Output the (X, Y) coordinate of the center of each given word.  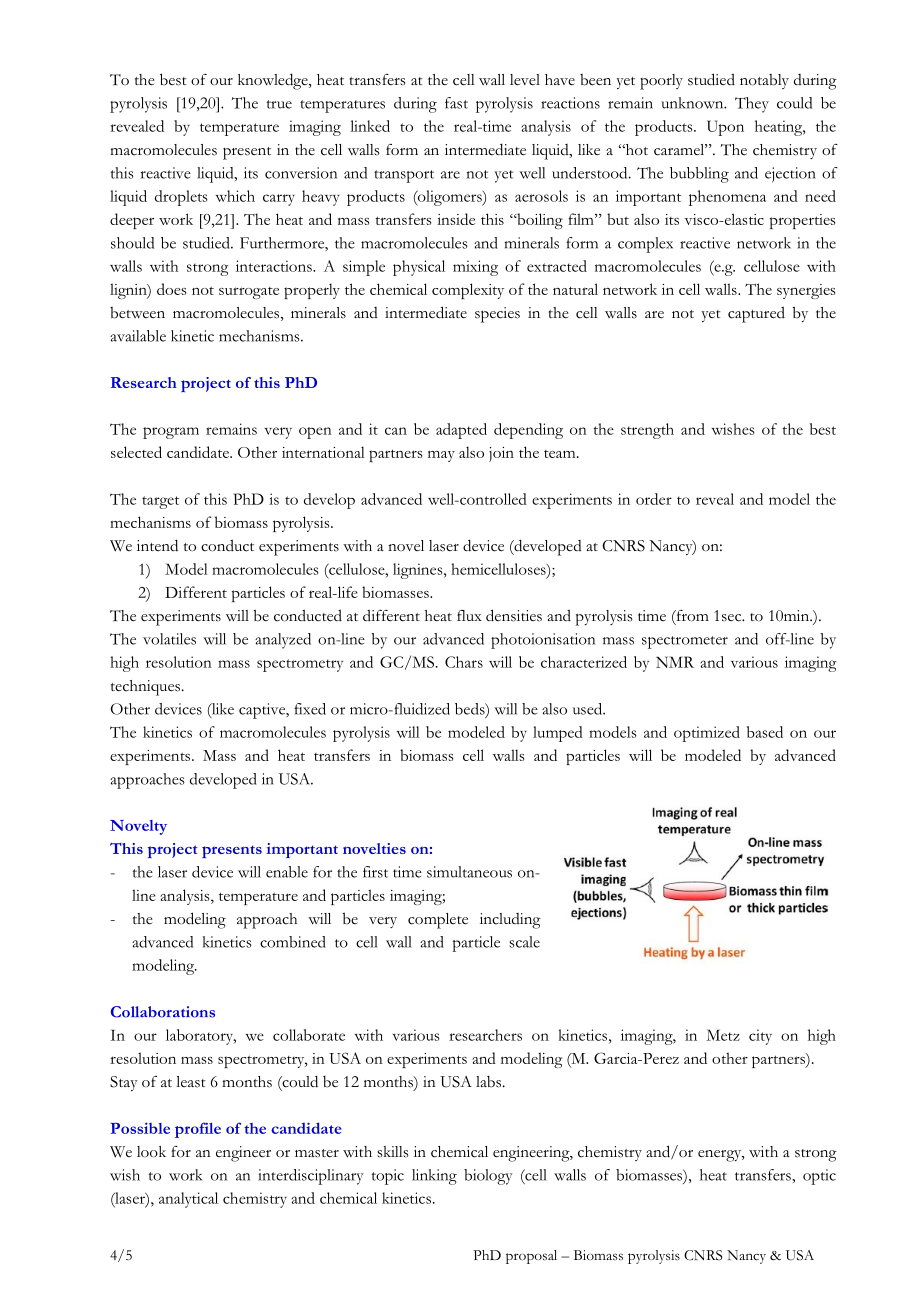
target (160, 502)
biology (488, 1177)
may (441, 456)
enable (287, 872)
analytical (188, 1200)
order (654, 499)
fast (456, 103)
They (752, 105)
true (279, 104)
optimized (707, 734)
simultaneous (469, 872)
